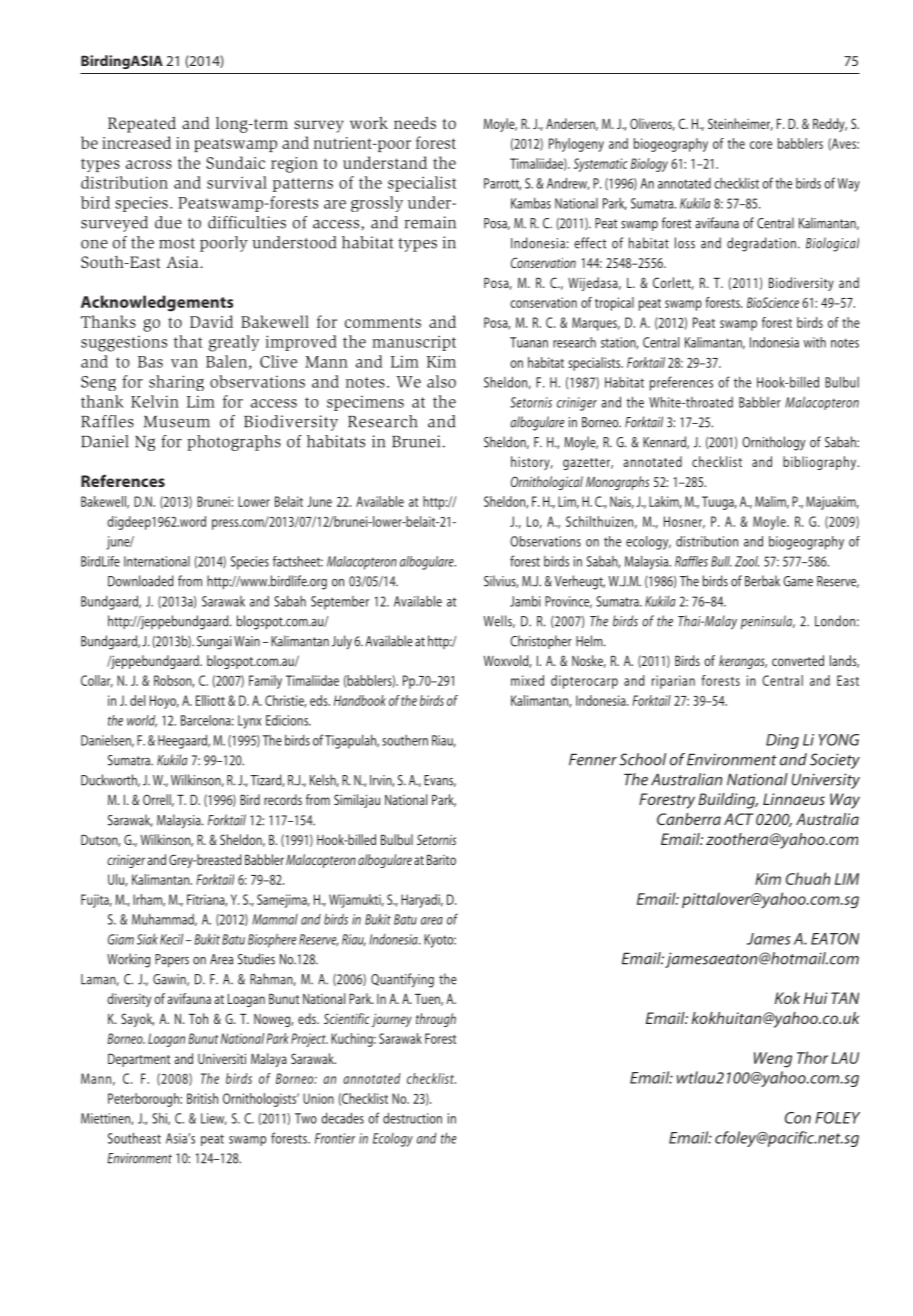  Describe the element at coordinates (415, 123) in the screenshot. I see `needs` at that location.
